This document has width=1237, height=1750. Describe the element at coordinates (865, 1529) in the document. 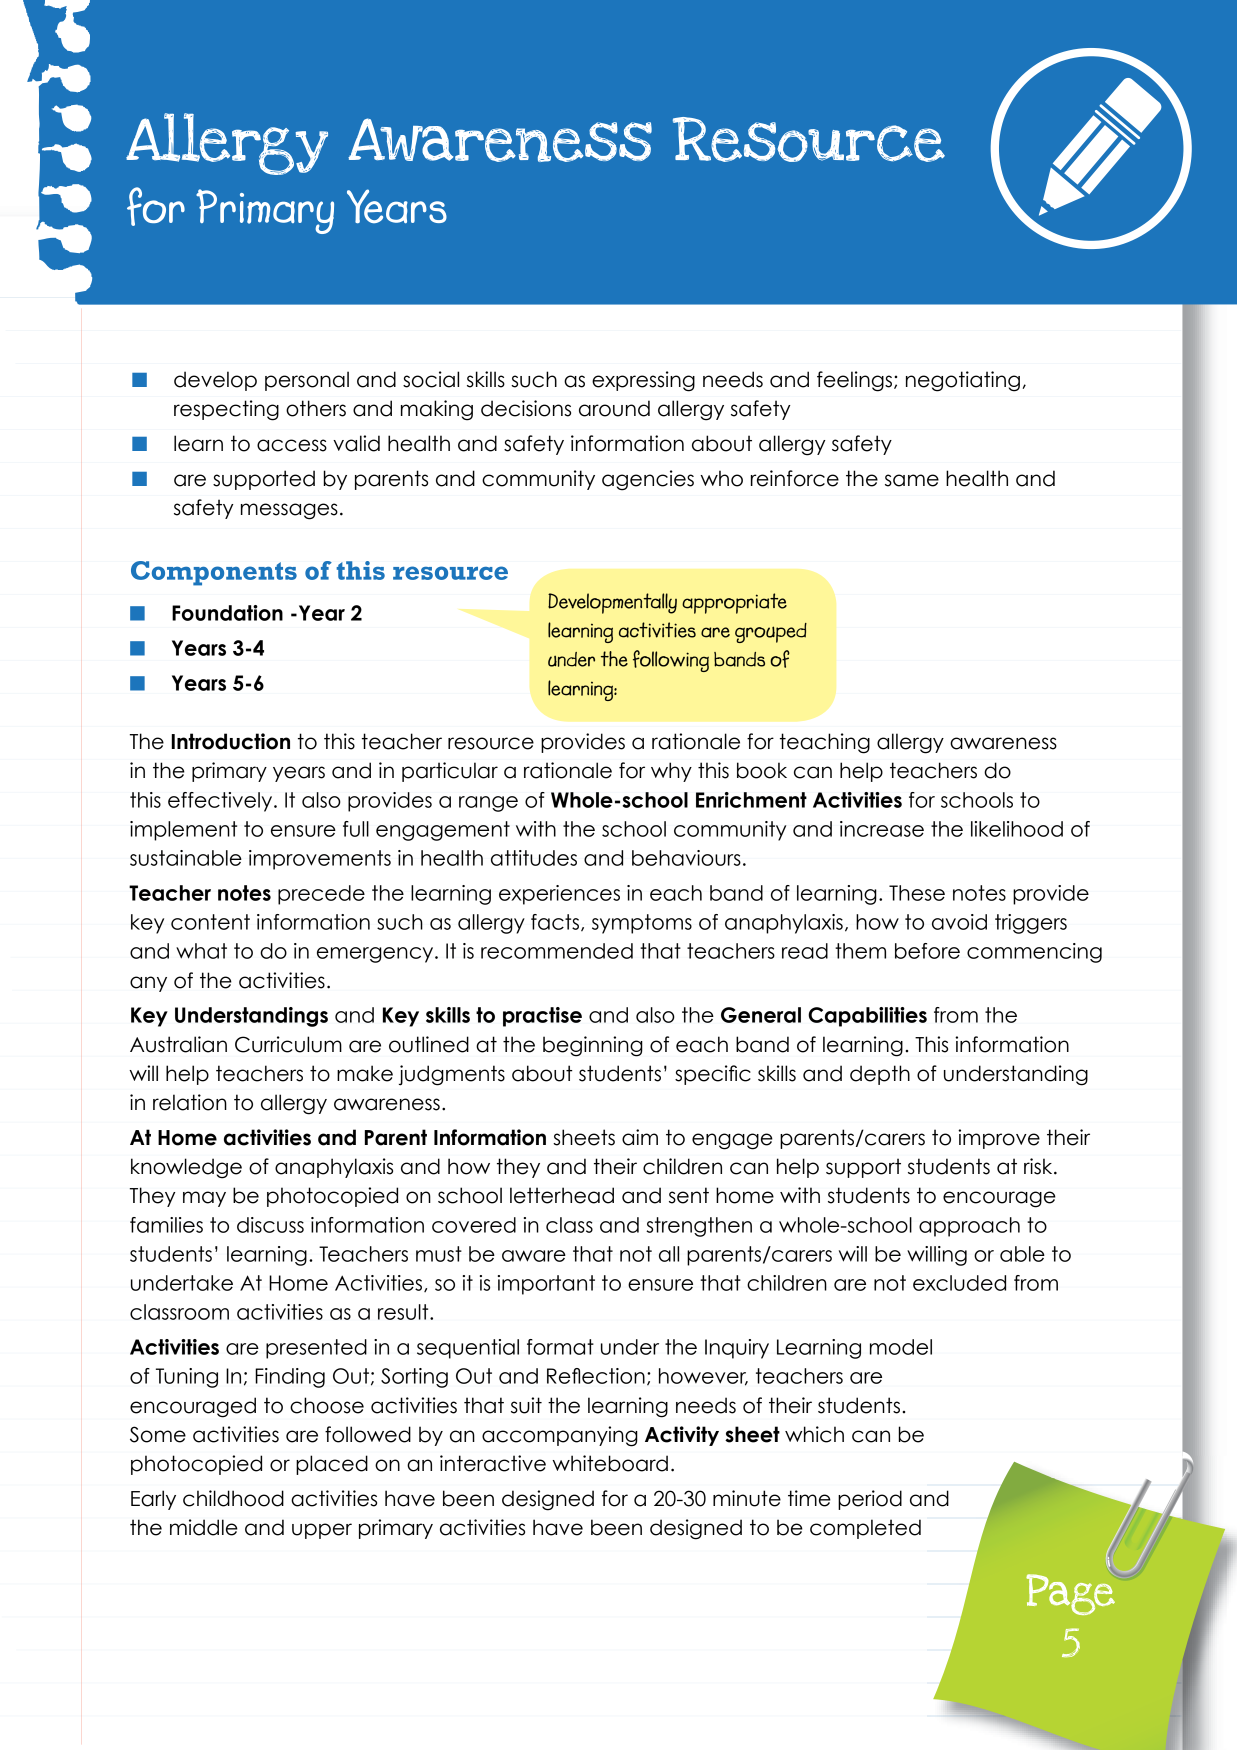

I see `completed` at that location.
